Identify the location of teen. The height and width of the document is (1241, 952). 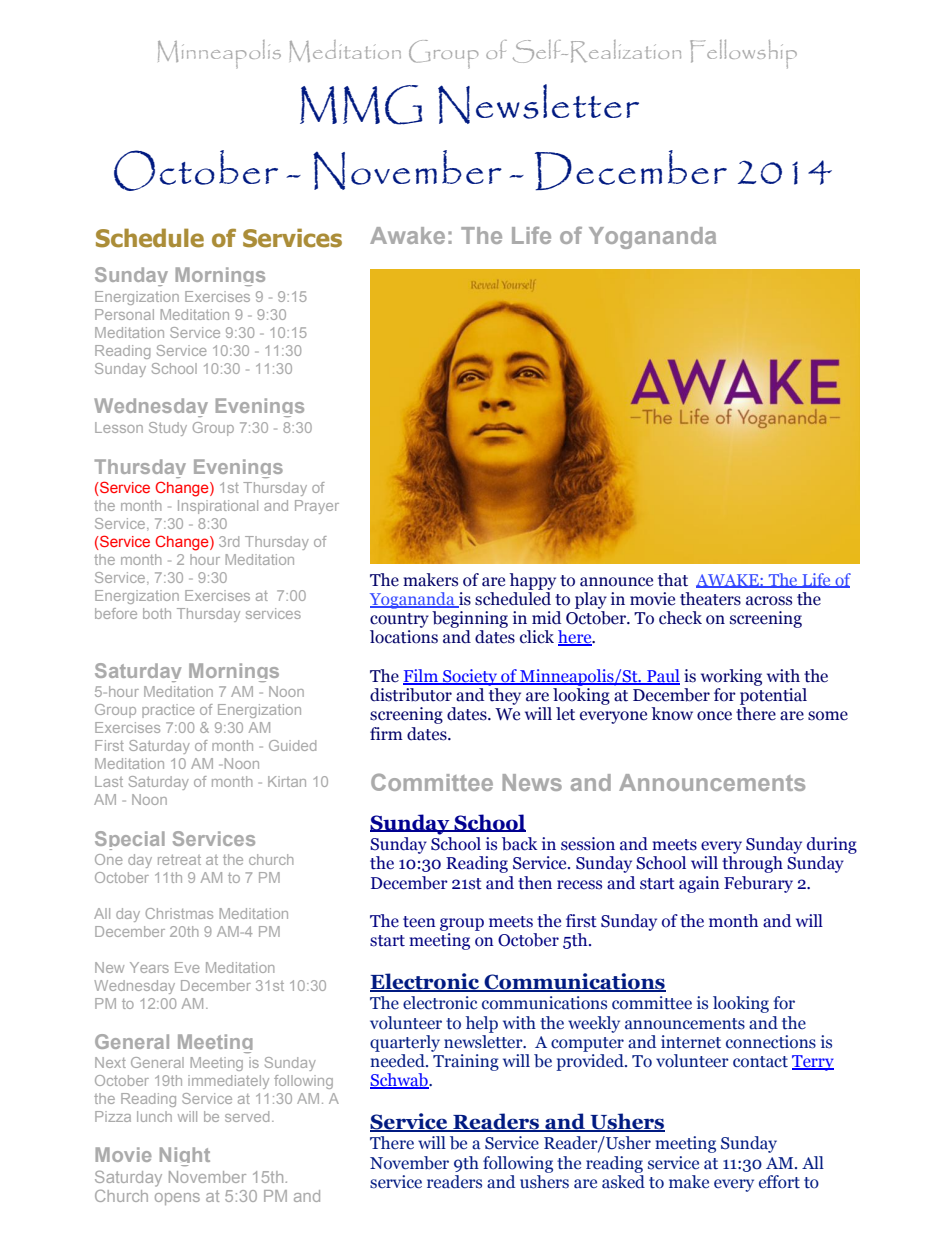
(419, 922).
